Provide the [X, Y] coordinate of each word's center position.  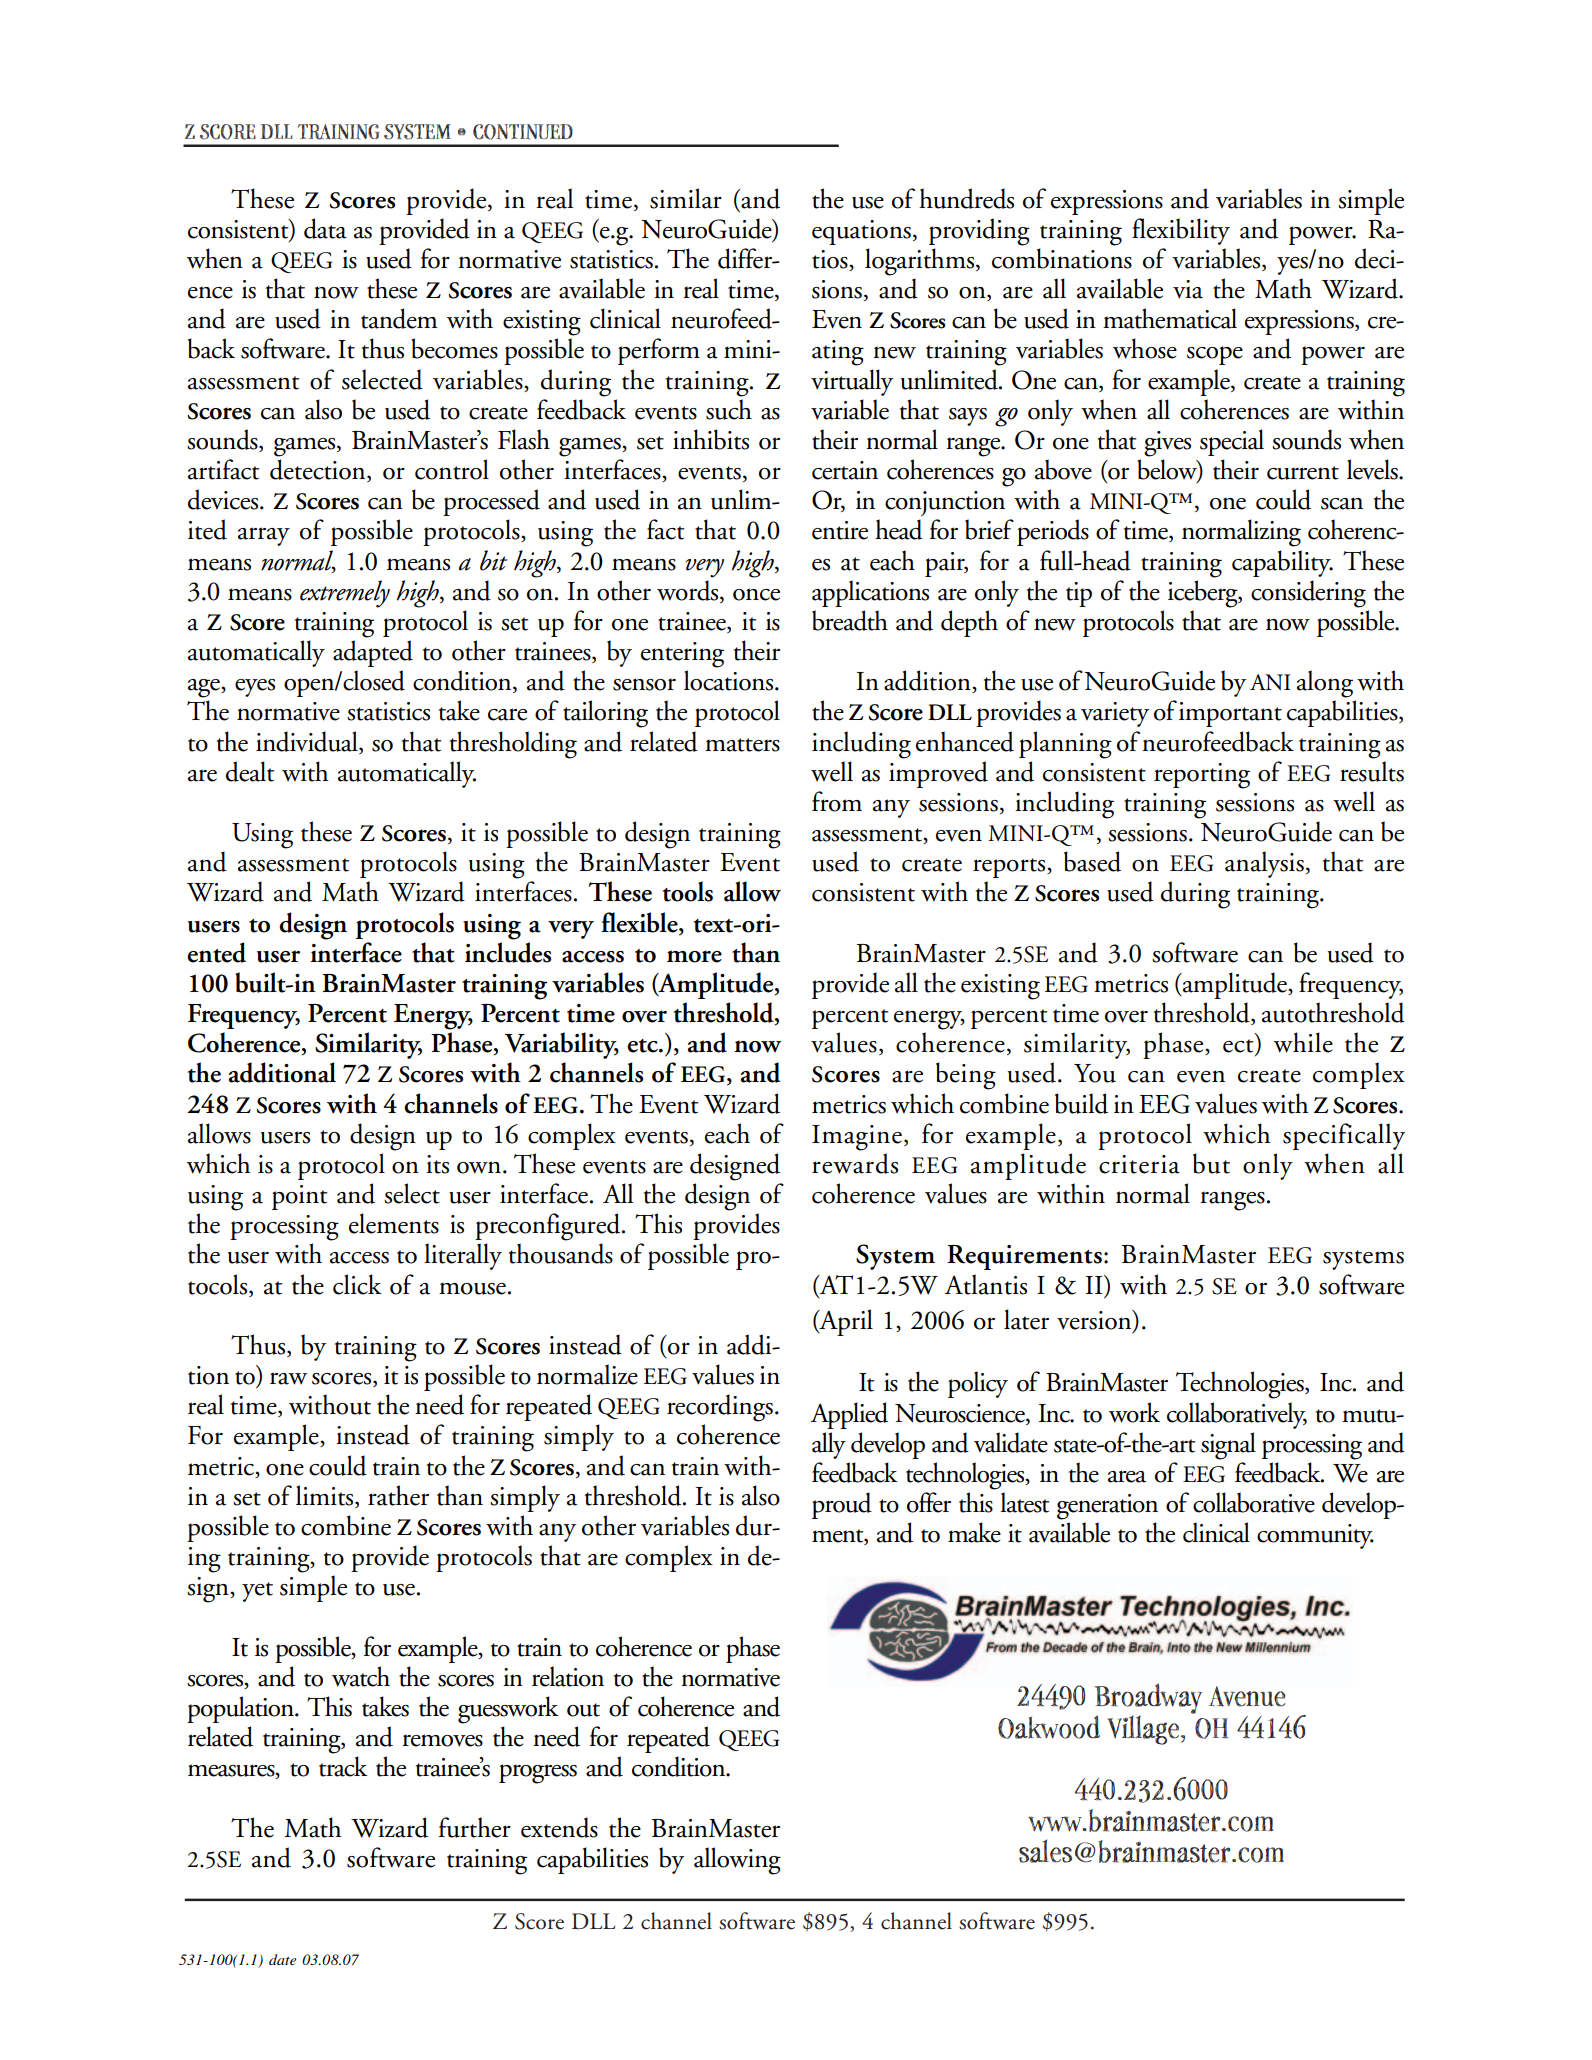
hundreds [966, 198]
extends [559, 1827]
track [343, 1766]
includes [508, 952]
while [1303, 1042]
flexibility [1181, 231]
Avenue [1247, 1696]
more [694, 956]
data [325, 228]
